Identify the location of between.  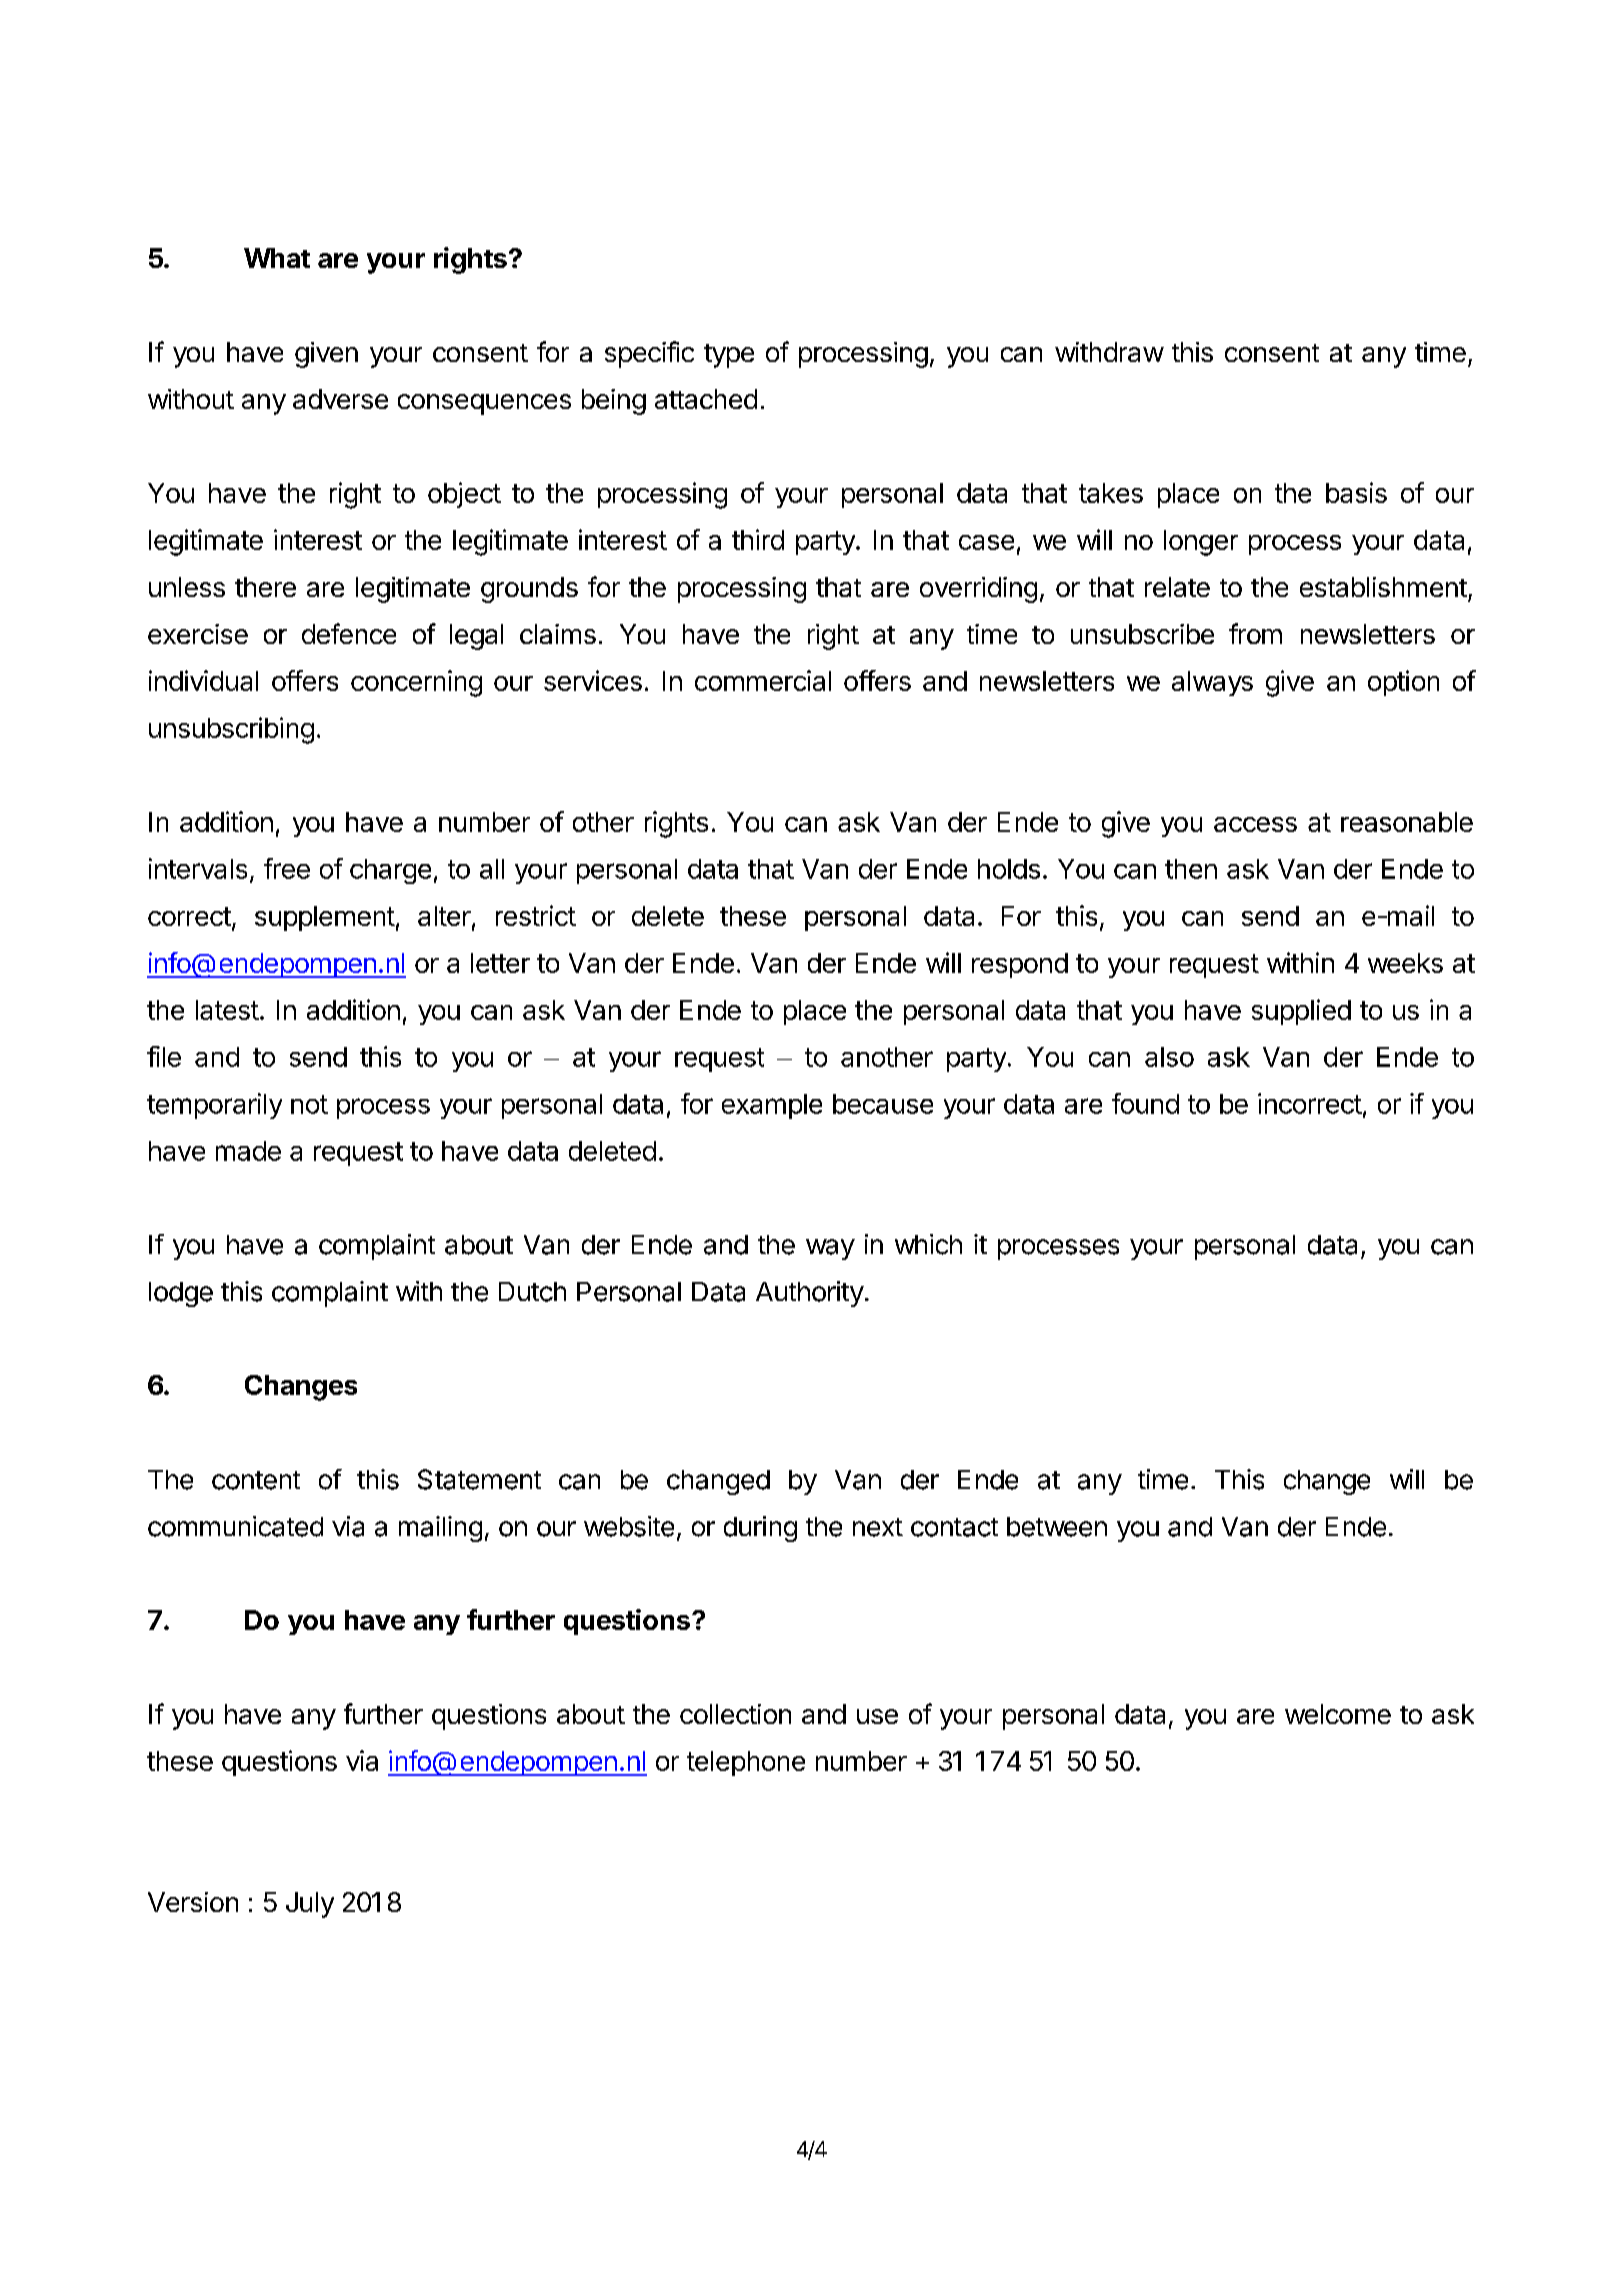
(1057, 1527).
